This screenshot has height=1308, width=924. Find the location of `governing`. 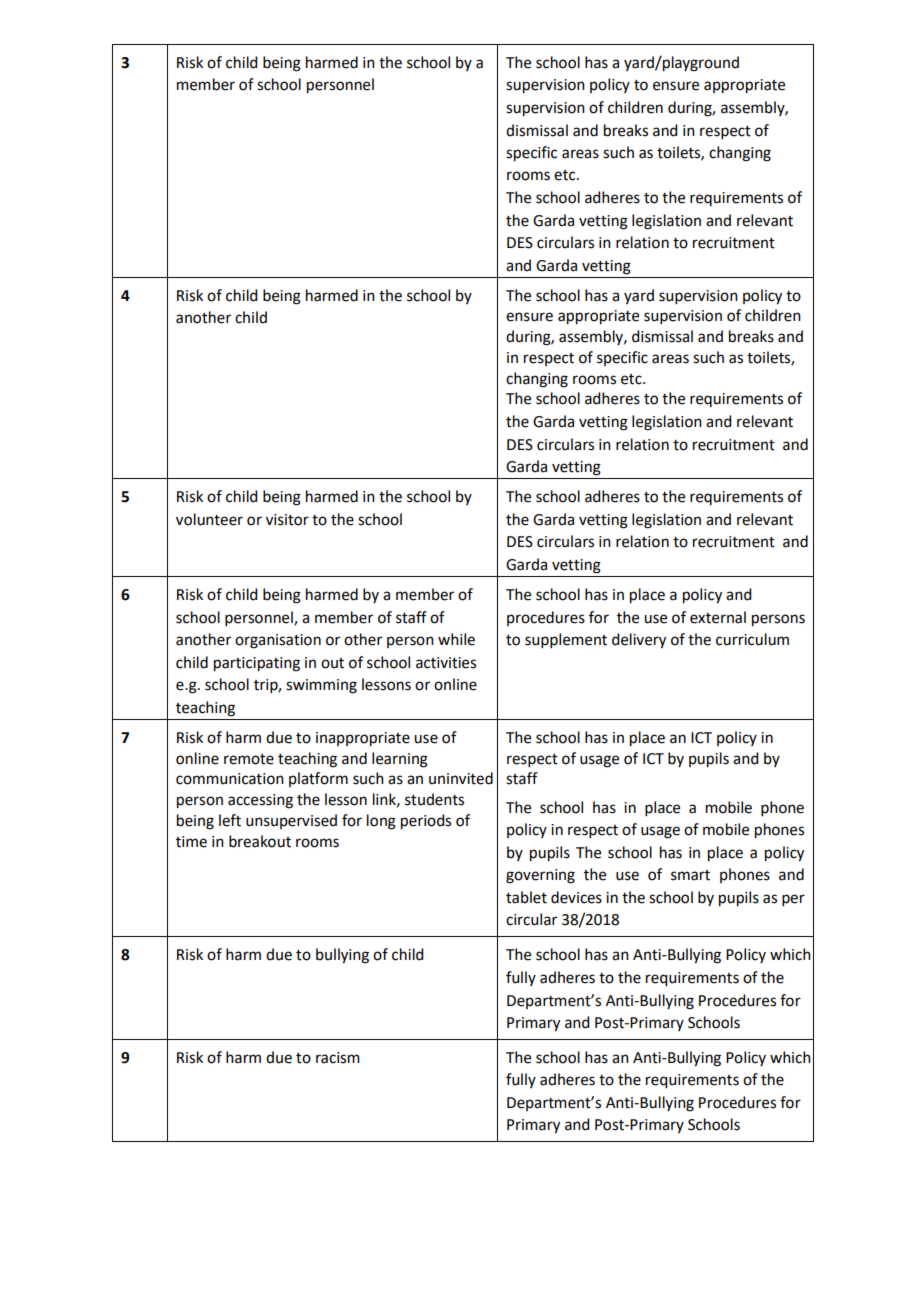

governing is located at coordinates (540, 876).
